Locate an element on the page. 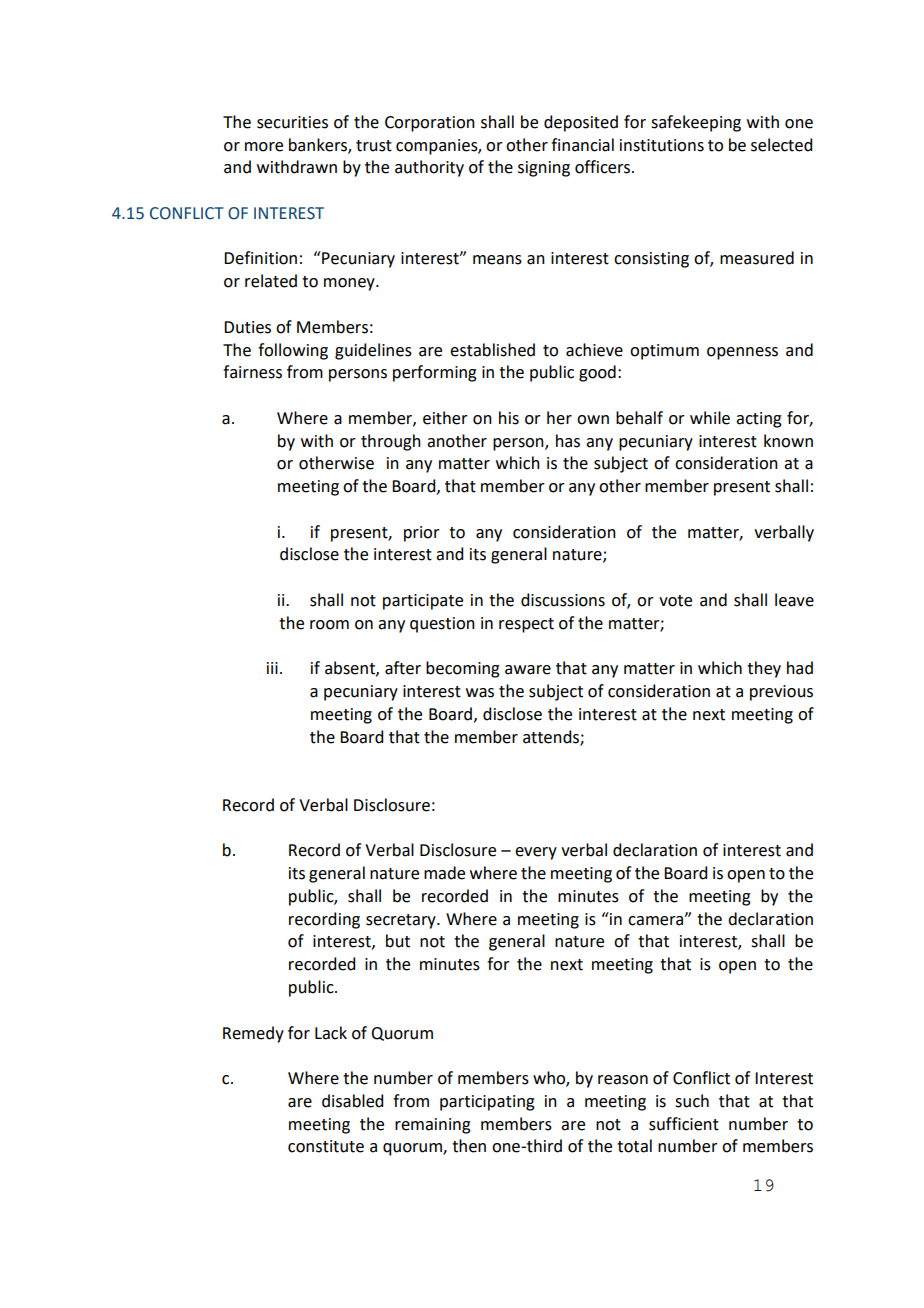 The height and width of the document is (1308, 924). every is located at coordinates (536, 853).
